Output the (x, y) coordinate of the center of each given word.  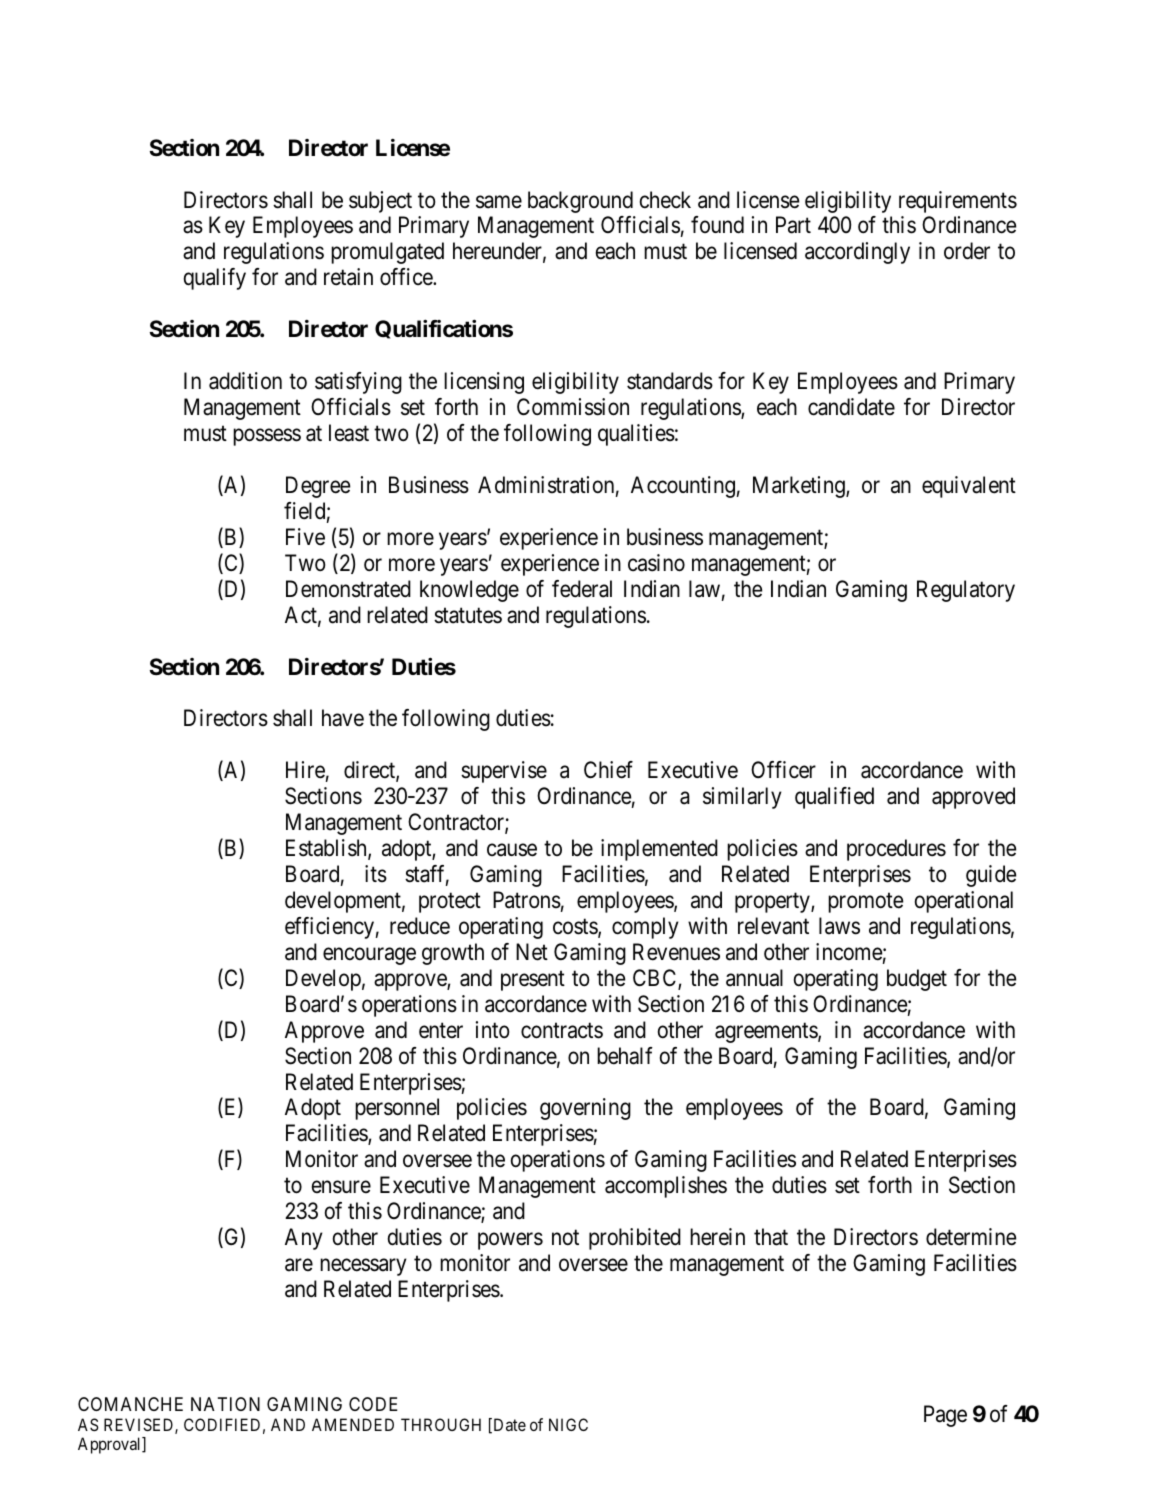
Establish (327, 849)
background (580, 202)
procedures (896, 850)
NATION (225, 1404)
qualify (215, 279)
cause (512, 850)
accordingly (857, 253)
